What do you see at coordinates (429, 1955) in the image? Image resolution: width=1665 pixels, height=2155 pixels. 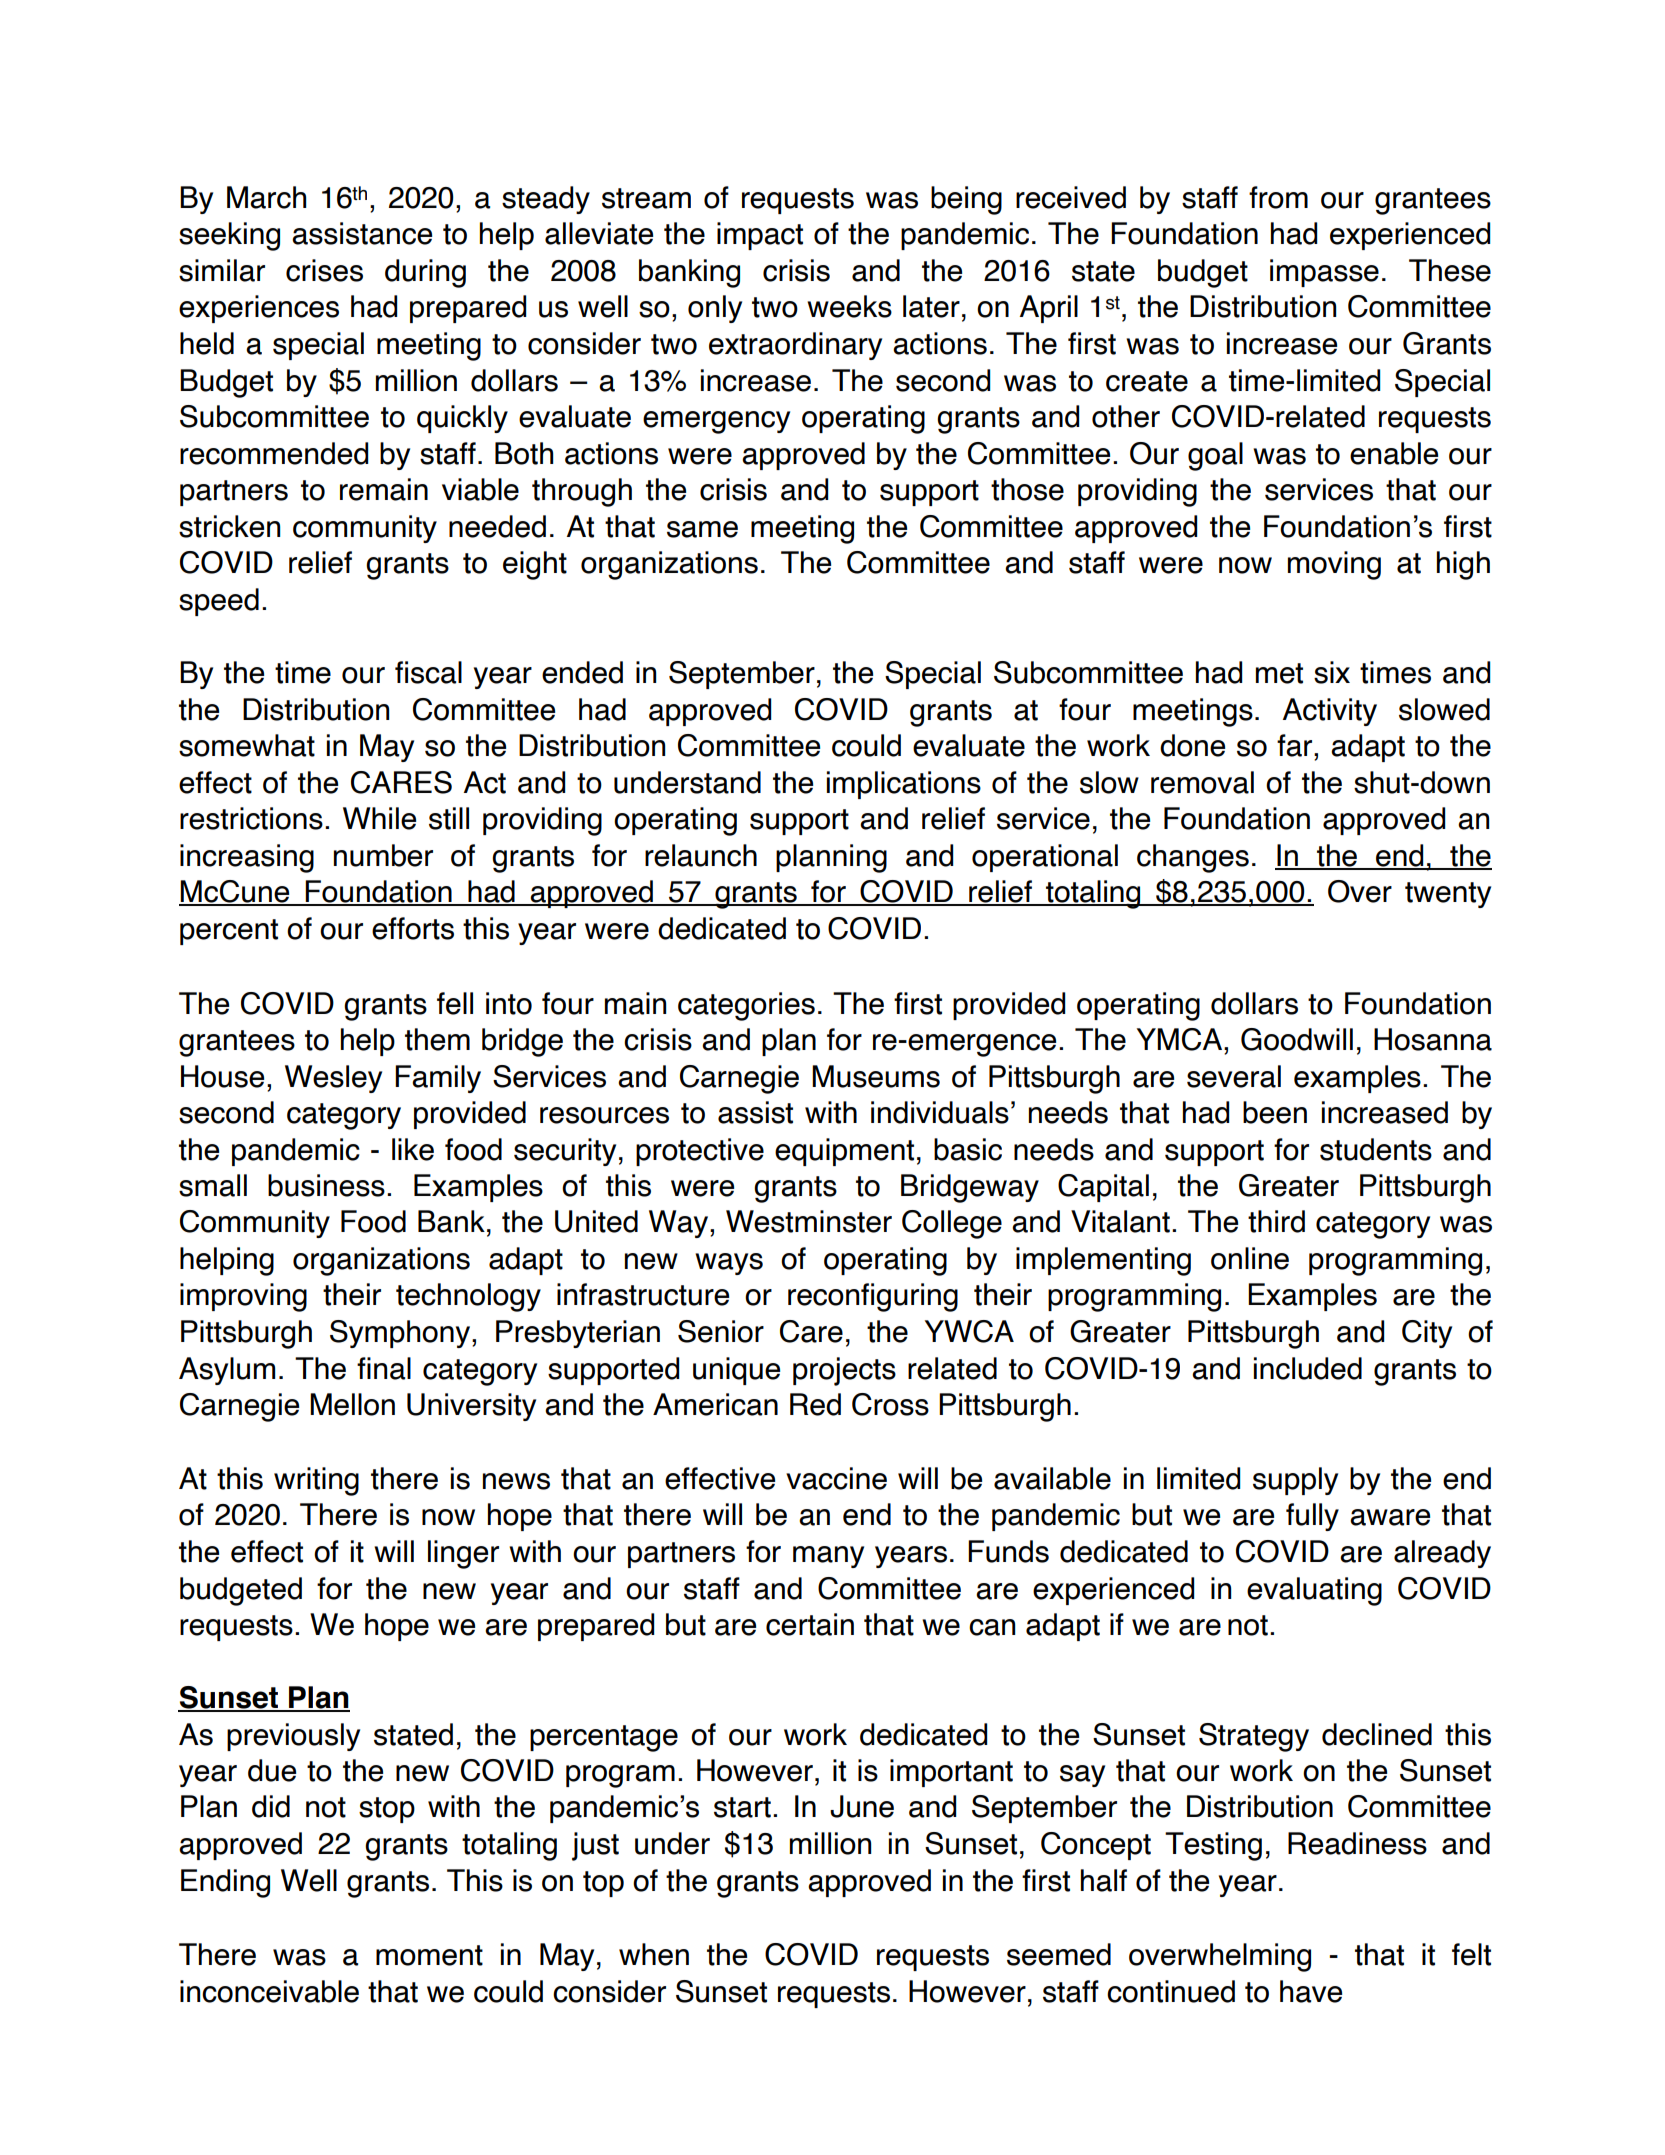 I see `moment` at bounding box center [429, 1955].
